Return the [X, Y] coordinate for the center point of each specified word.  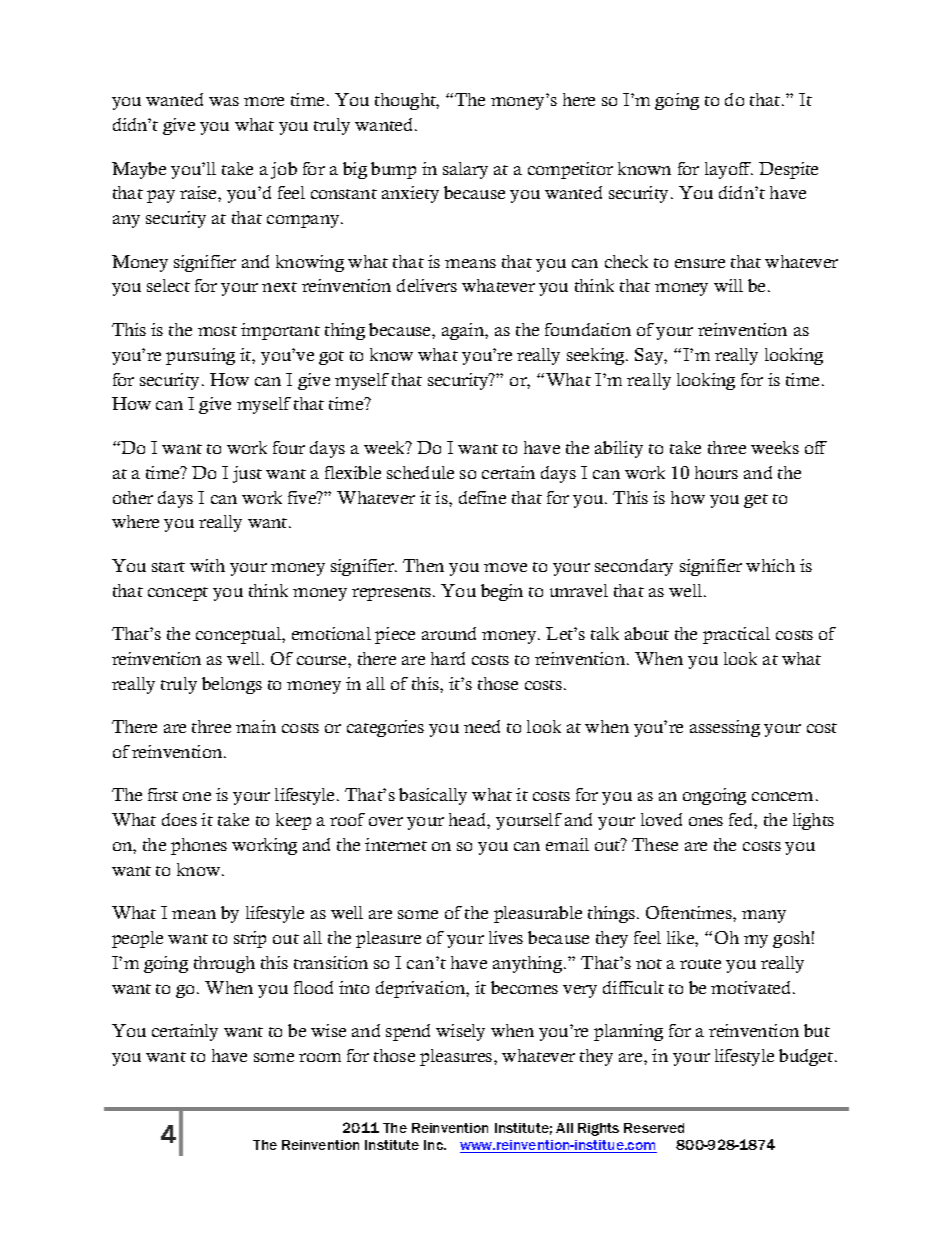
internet [396, 844]
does [179, 819]
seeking [597, 356]
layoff [729, 170]
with [207, 565]
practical [736, 635]
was [224, 101]
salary [465, 170]
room [320, 1057]
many [764, 916]
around [449, 633]
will [728, 285]
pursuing [200, 356]
